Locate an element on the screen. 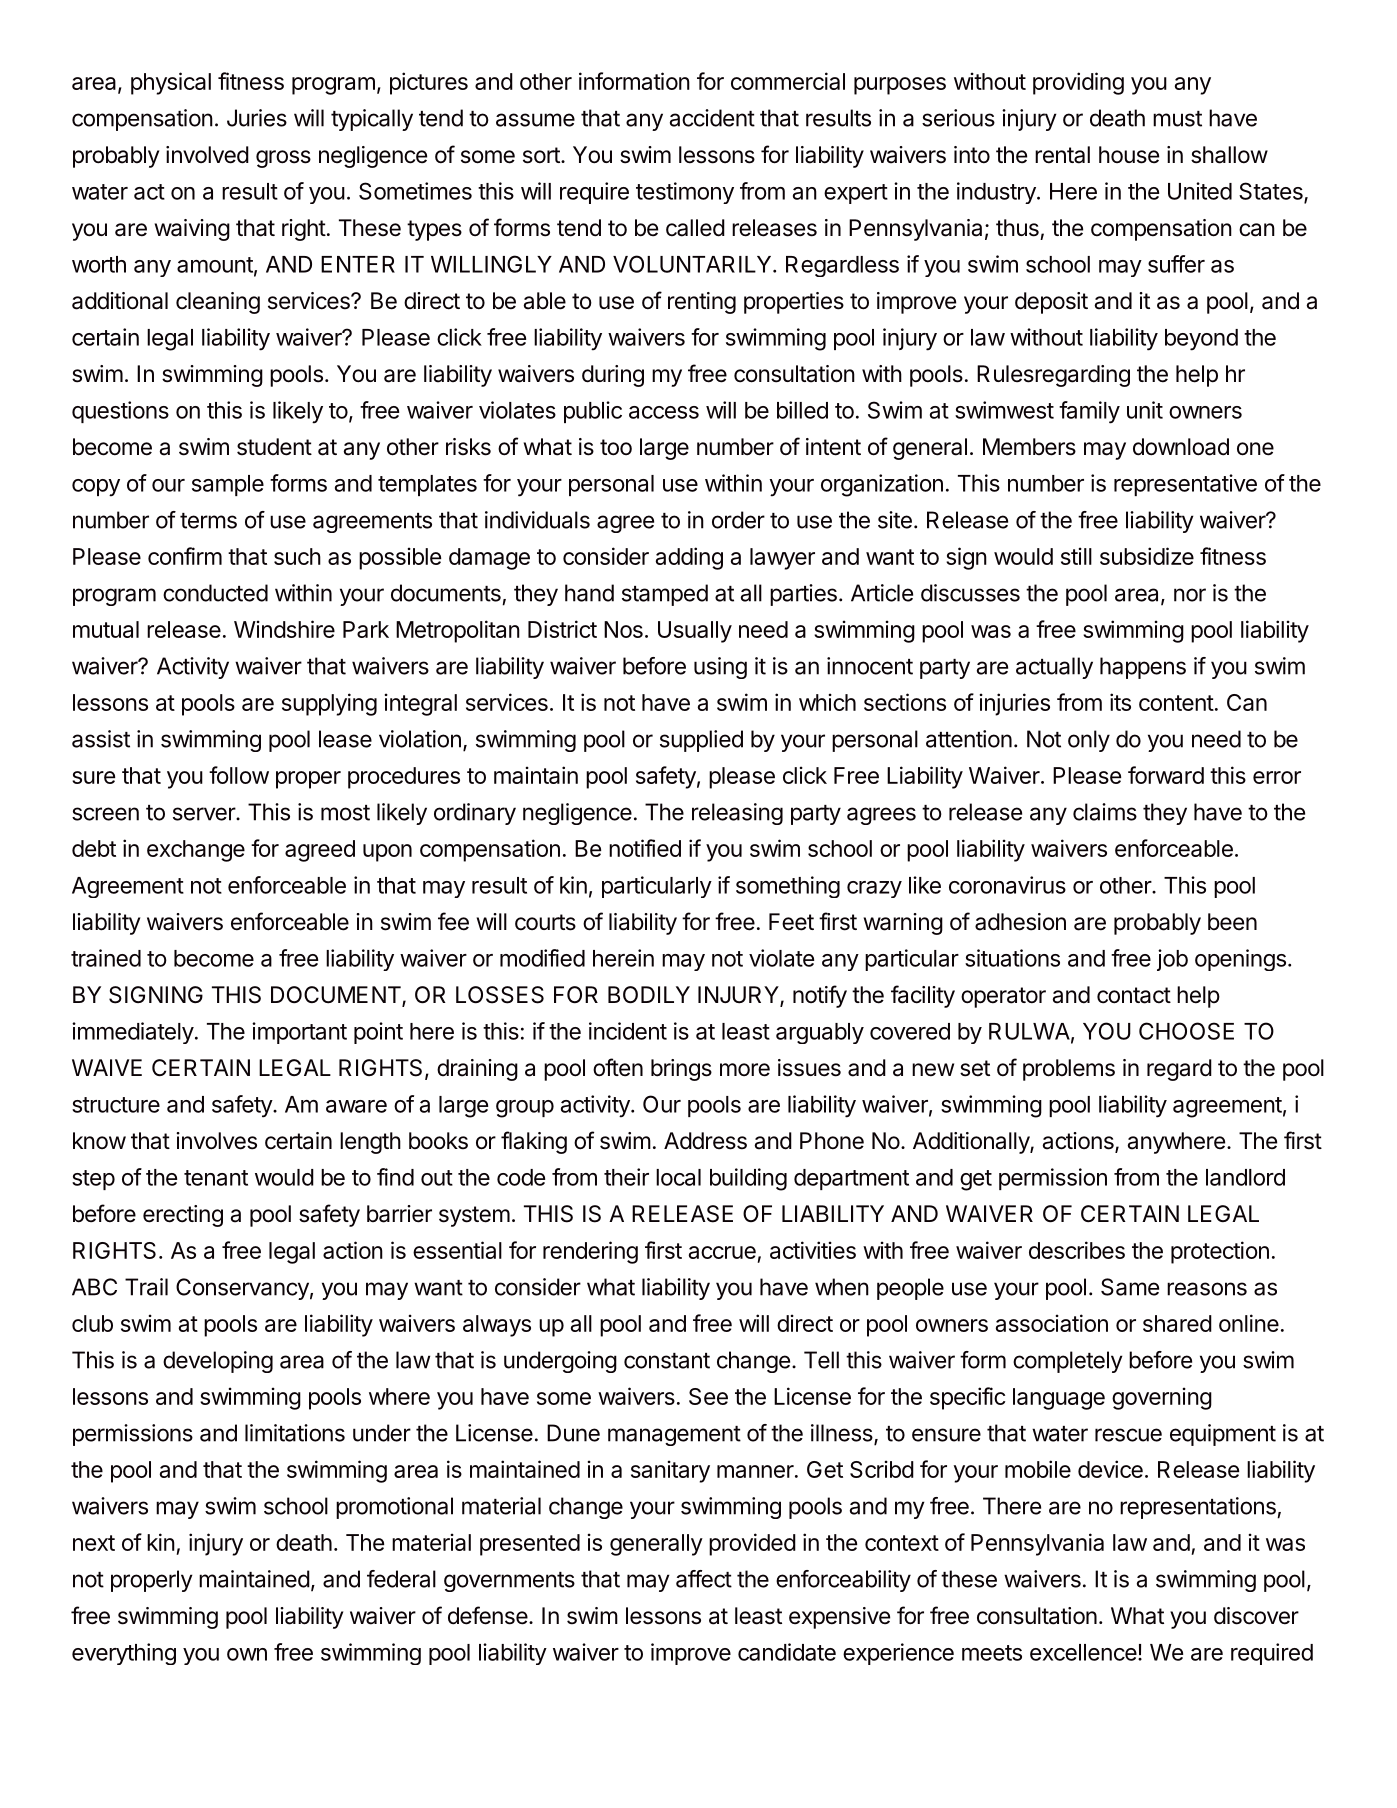 This screenshot has width=1397, height=1808. accident is located at coordinates (712, 118).
